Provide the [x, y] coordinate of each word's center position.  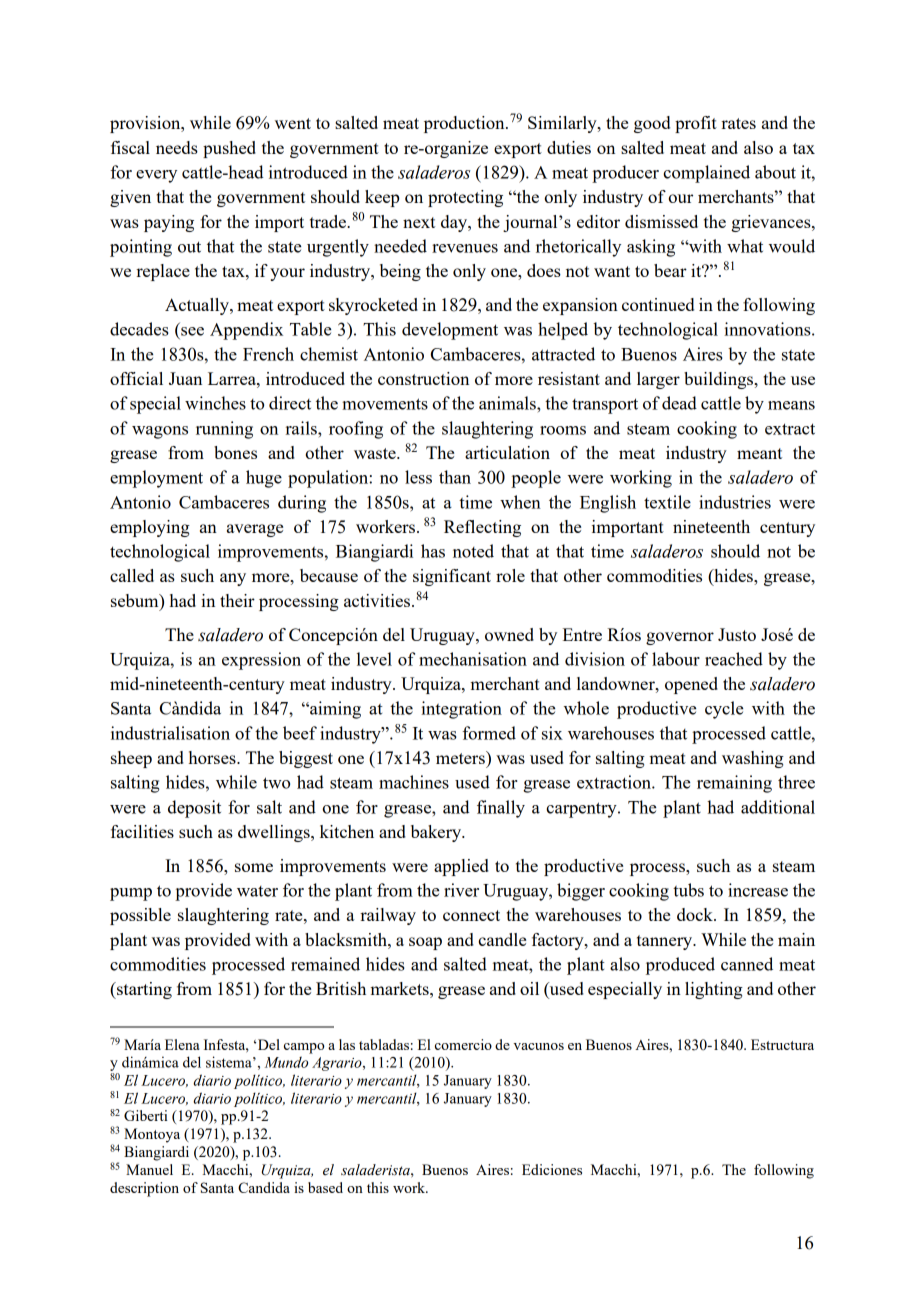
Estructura [782, 1044]
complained [706, 174]
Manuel [149, 1169]
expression [261, 661]
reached [734, 659]
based [325, 1187]
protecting [465, 198]
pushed [229, 149]
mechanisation [473, 659]
